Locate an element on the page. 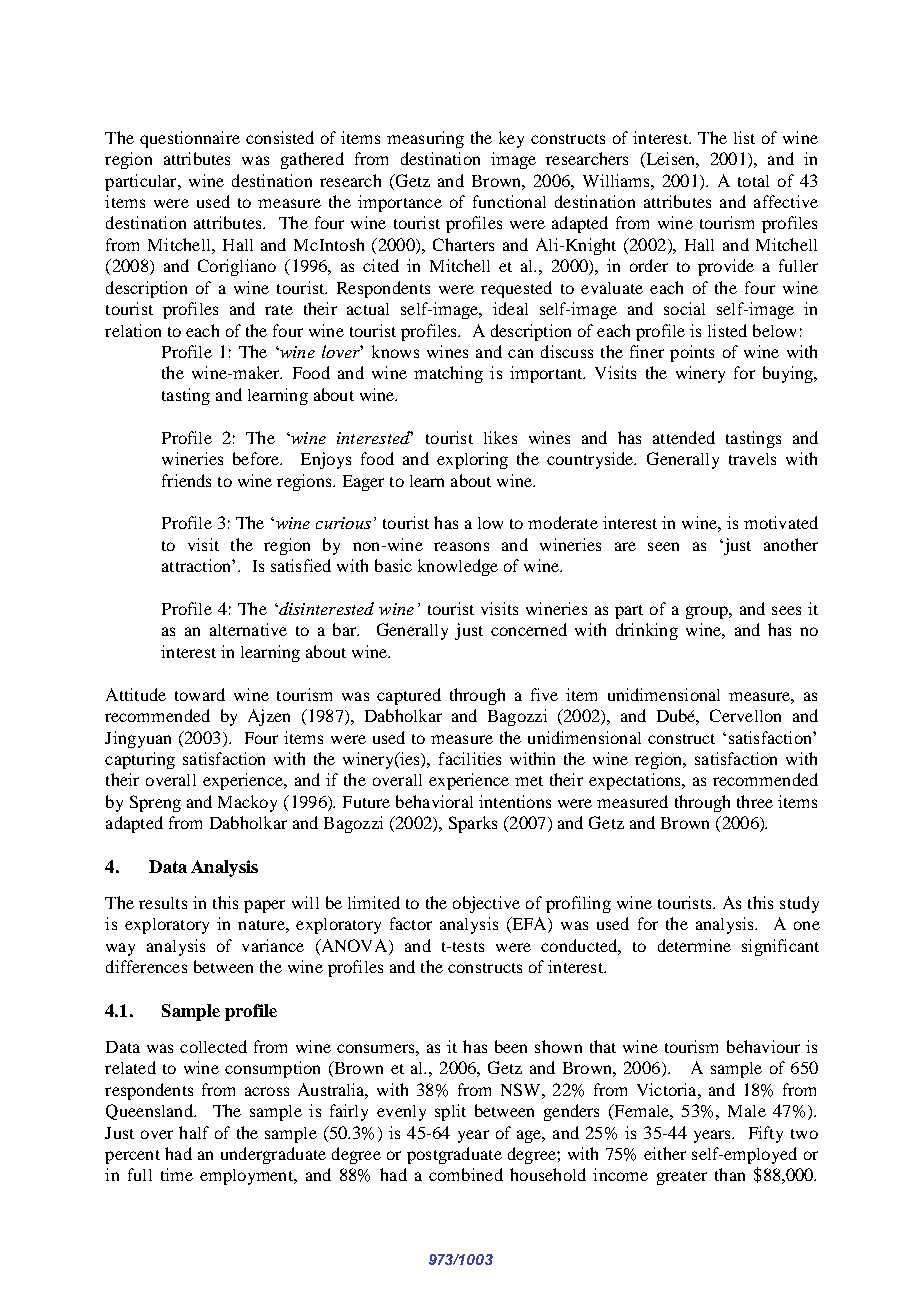 Image resolution: width=924 pixels, height=1307 pixels. measuring is located at coordinates (425, 139).
